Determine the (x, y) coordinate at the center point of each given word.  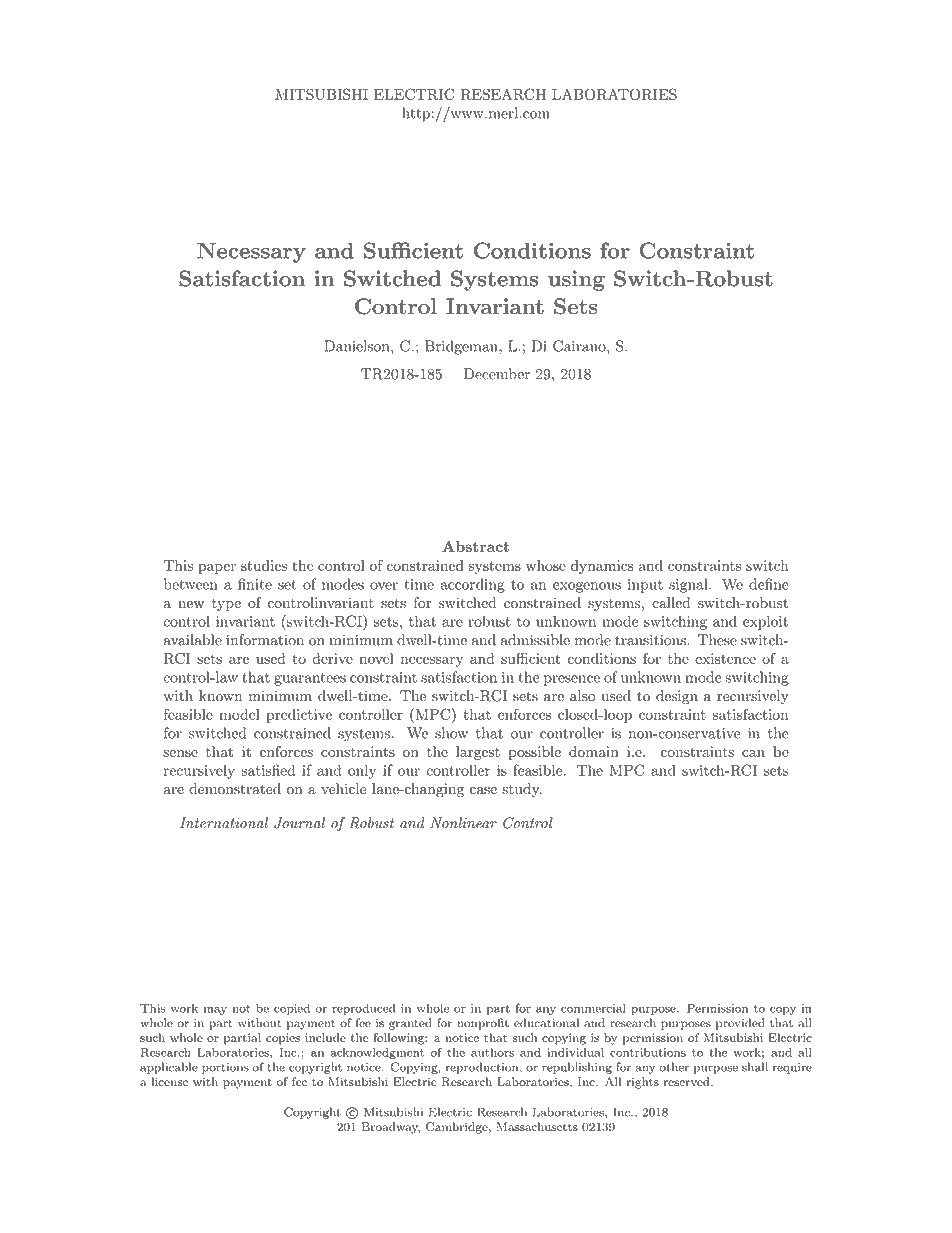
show (451, 733)
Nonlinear (463, 823)
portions (225, 1068)
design (677, 697)
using (576, 280)
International (224, 823)
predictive (299, 716)
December (497, 374)
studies (264, 565)
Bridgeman (462, 347)
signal (689, 585)
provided (740, 1024)
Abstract (475, 546)
